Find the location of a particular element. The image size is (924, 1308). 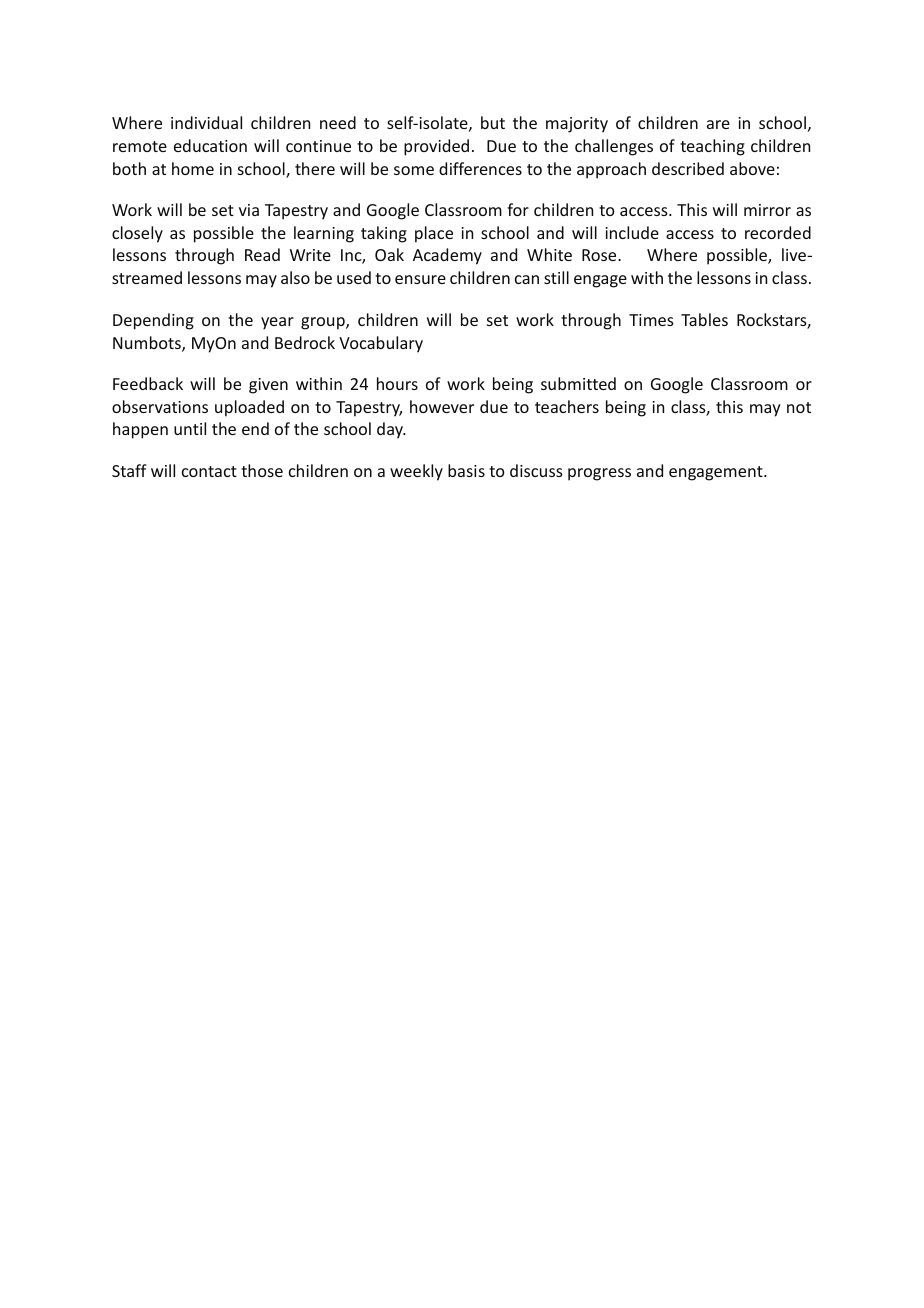

Bedrock is located at coordinates (305, 342).
